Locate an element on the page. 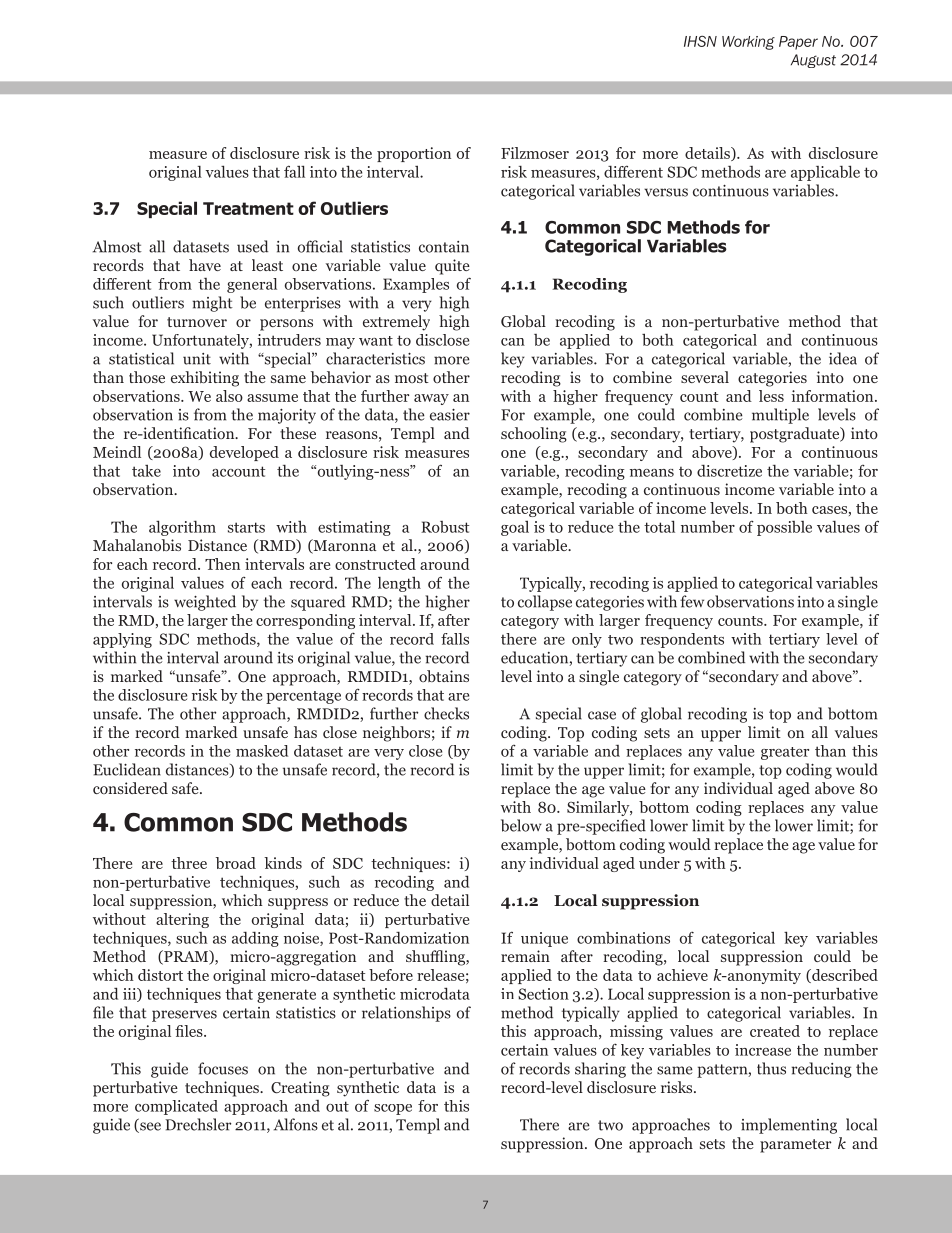  proportion is located at coordinates (414, 154).
